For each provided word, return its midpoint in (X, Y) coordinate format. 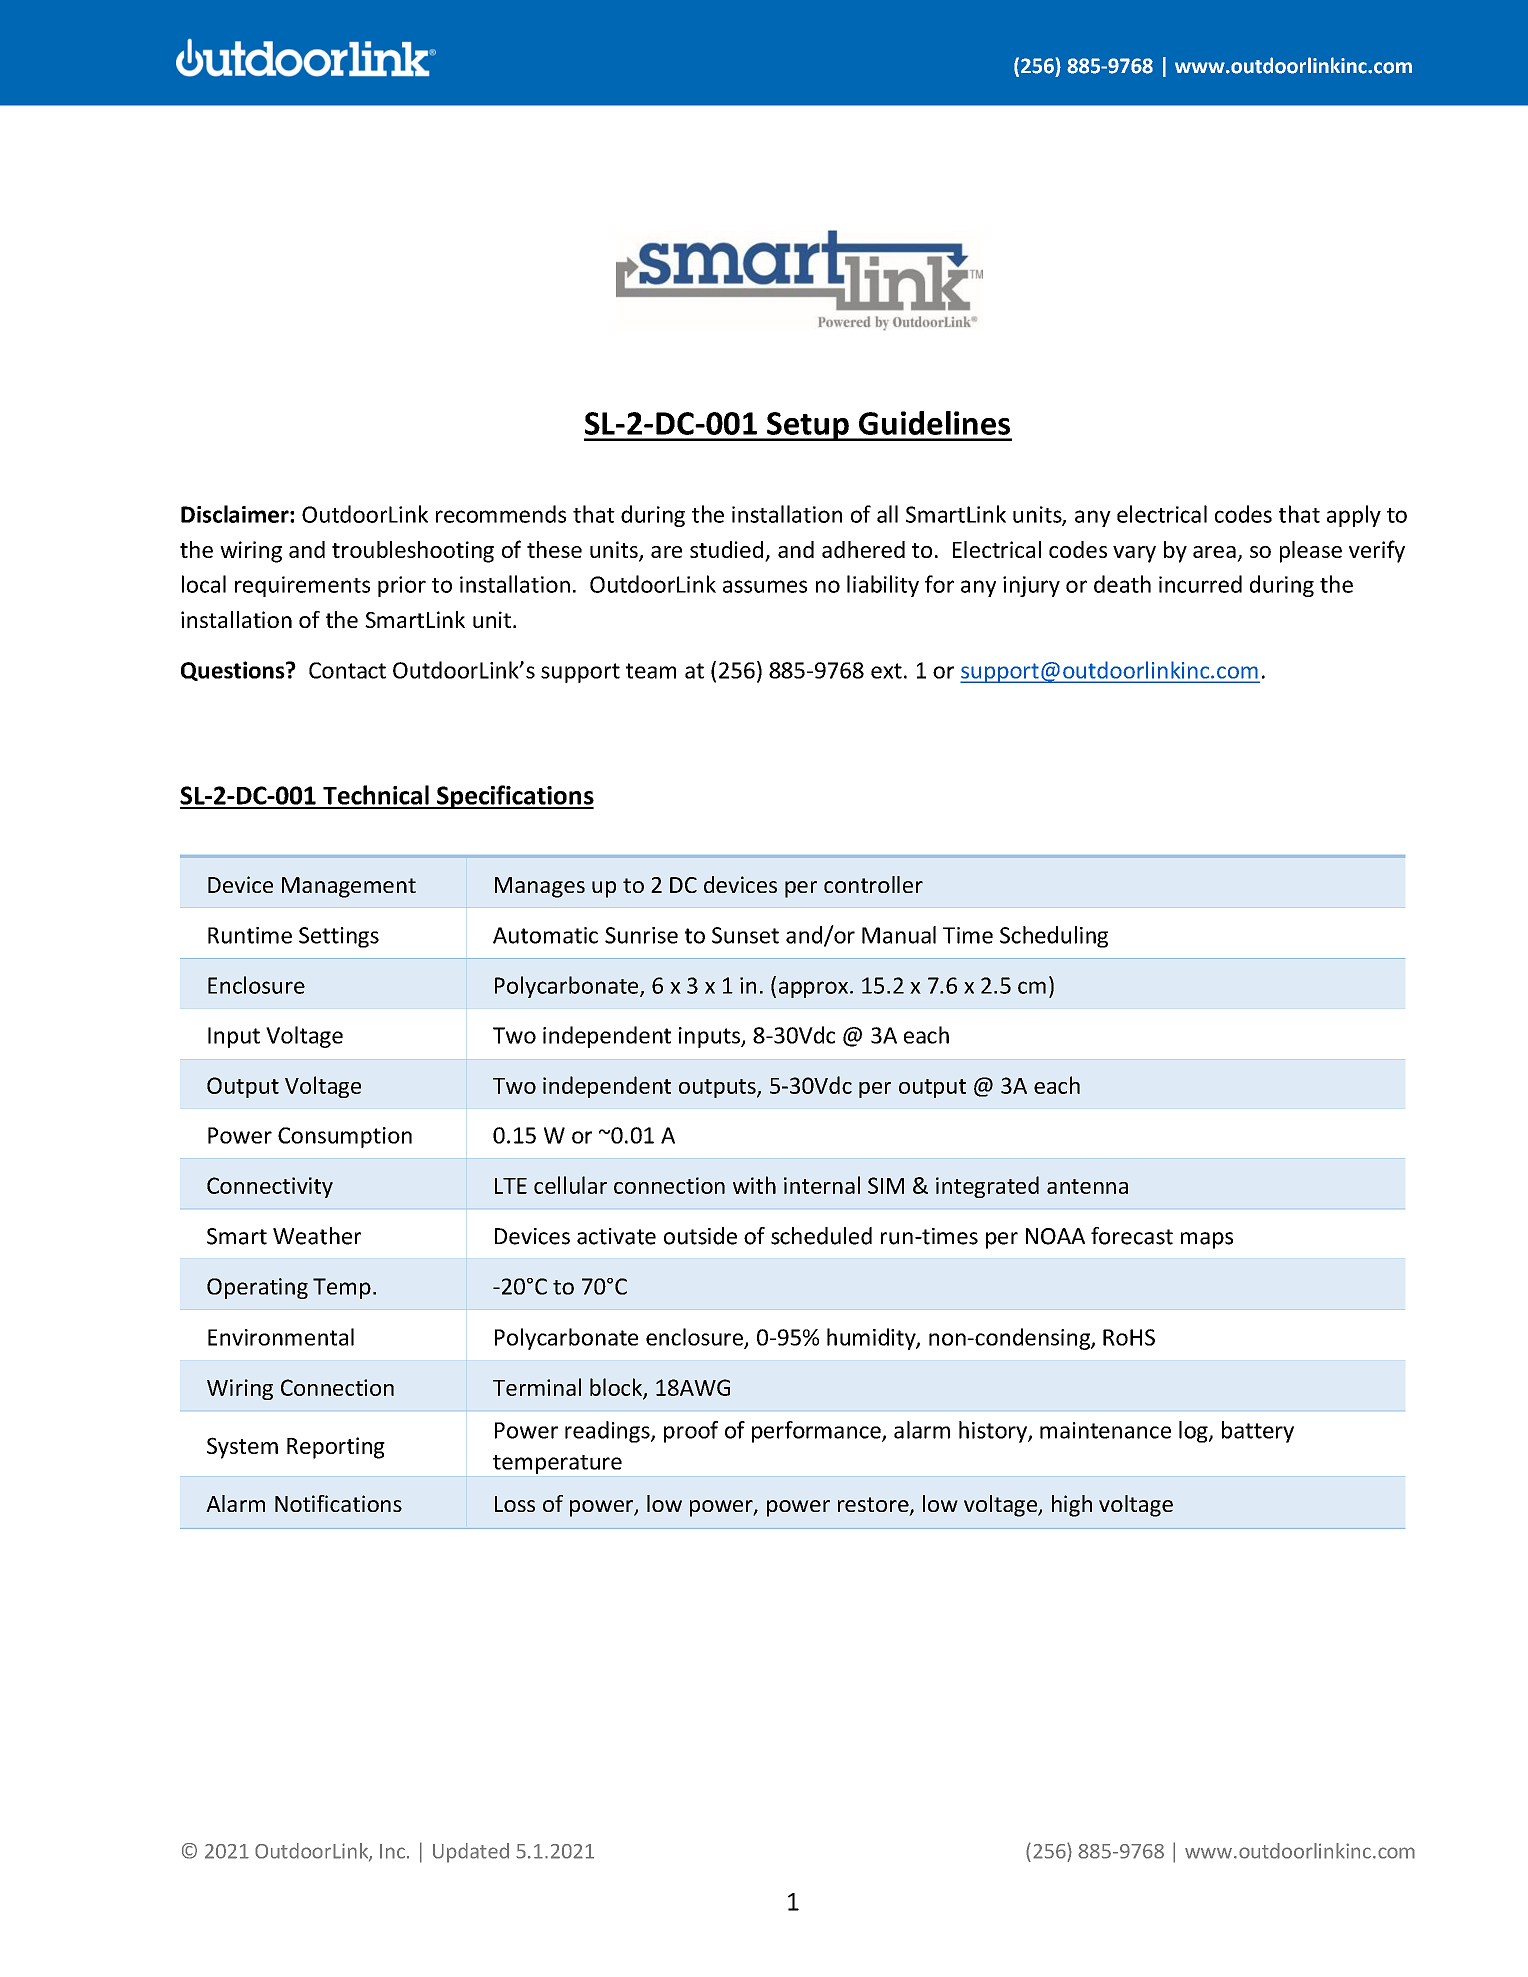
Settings (339, 937)
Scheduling (1054, 937)
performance (817, 1432)
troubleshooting (413, 552)
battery (1258, 1432)
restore (874, 1506)
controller (873, 884)
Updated (471, 1853)
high (1072, 1506)
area (1214, 552)
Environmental (281, 1337)
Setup (808, 426)
